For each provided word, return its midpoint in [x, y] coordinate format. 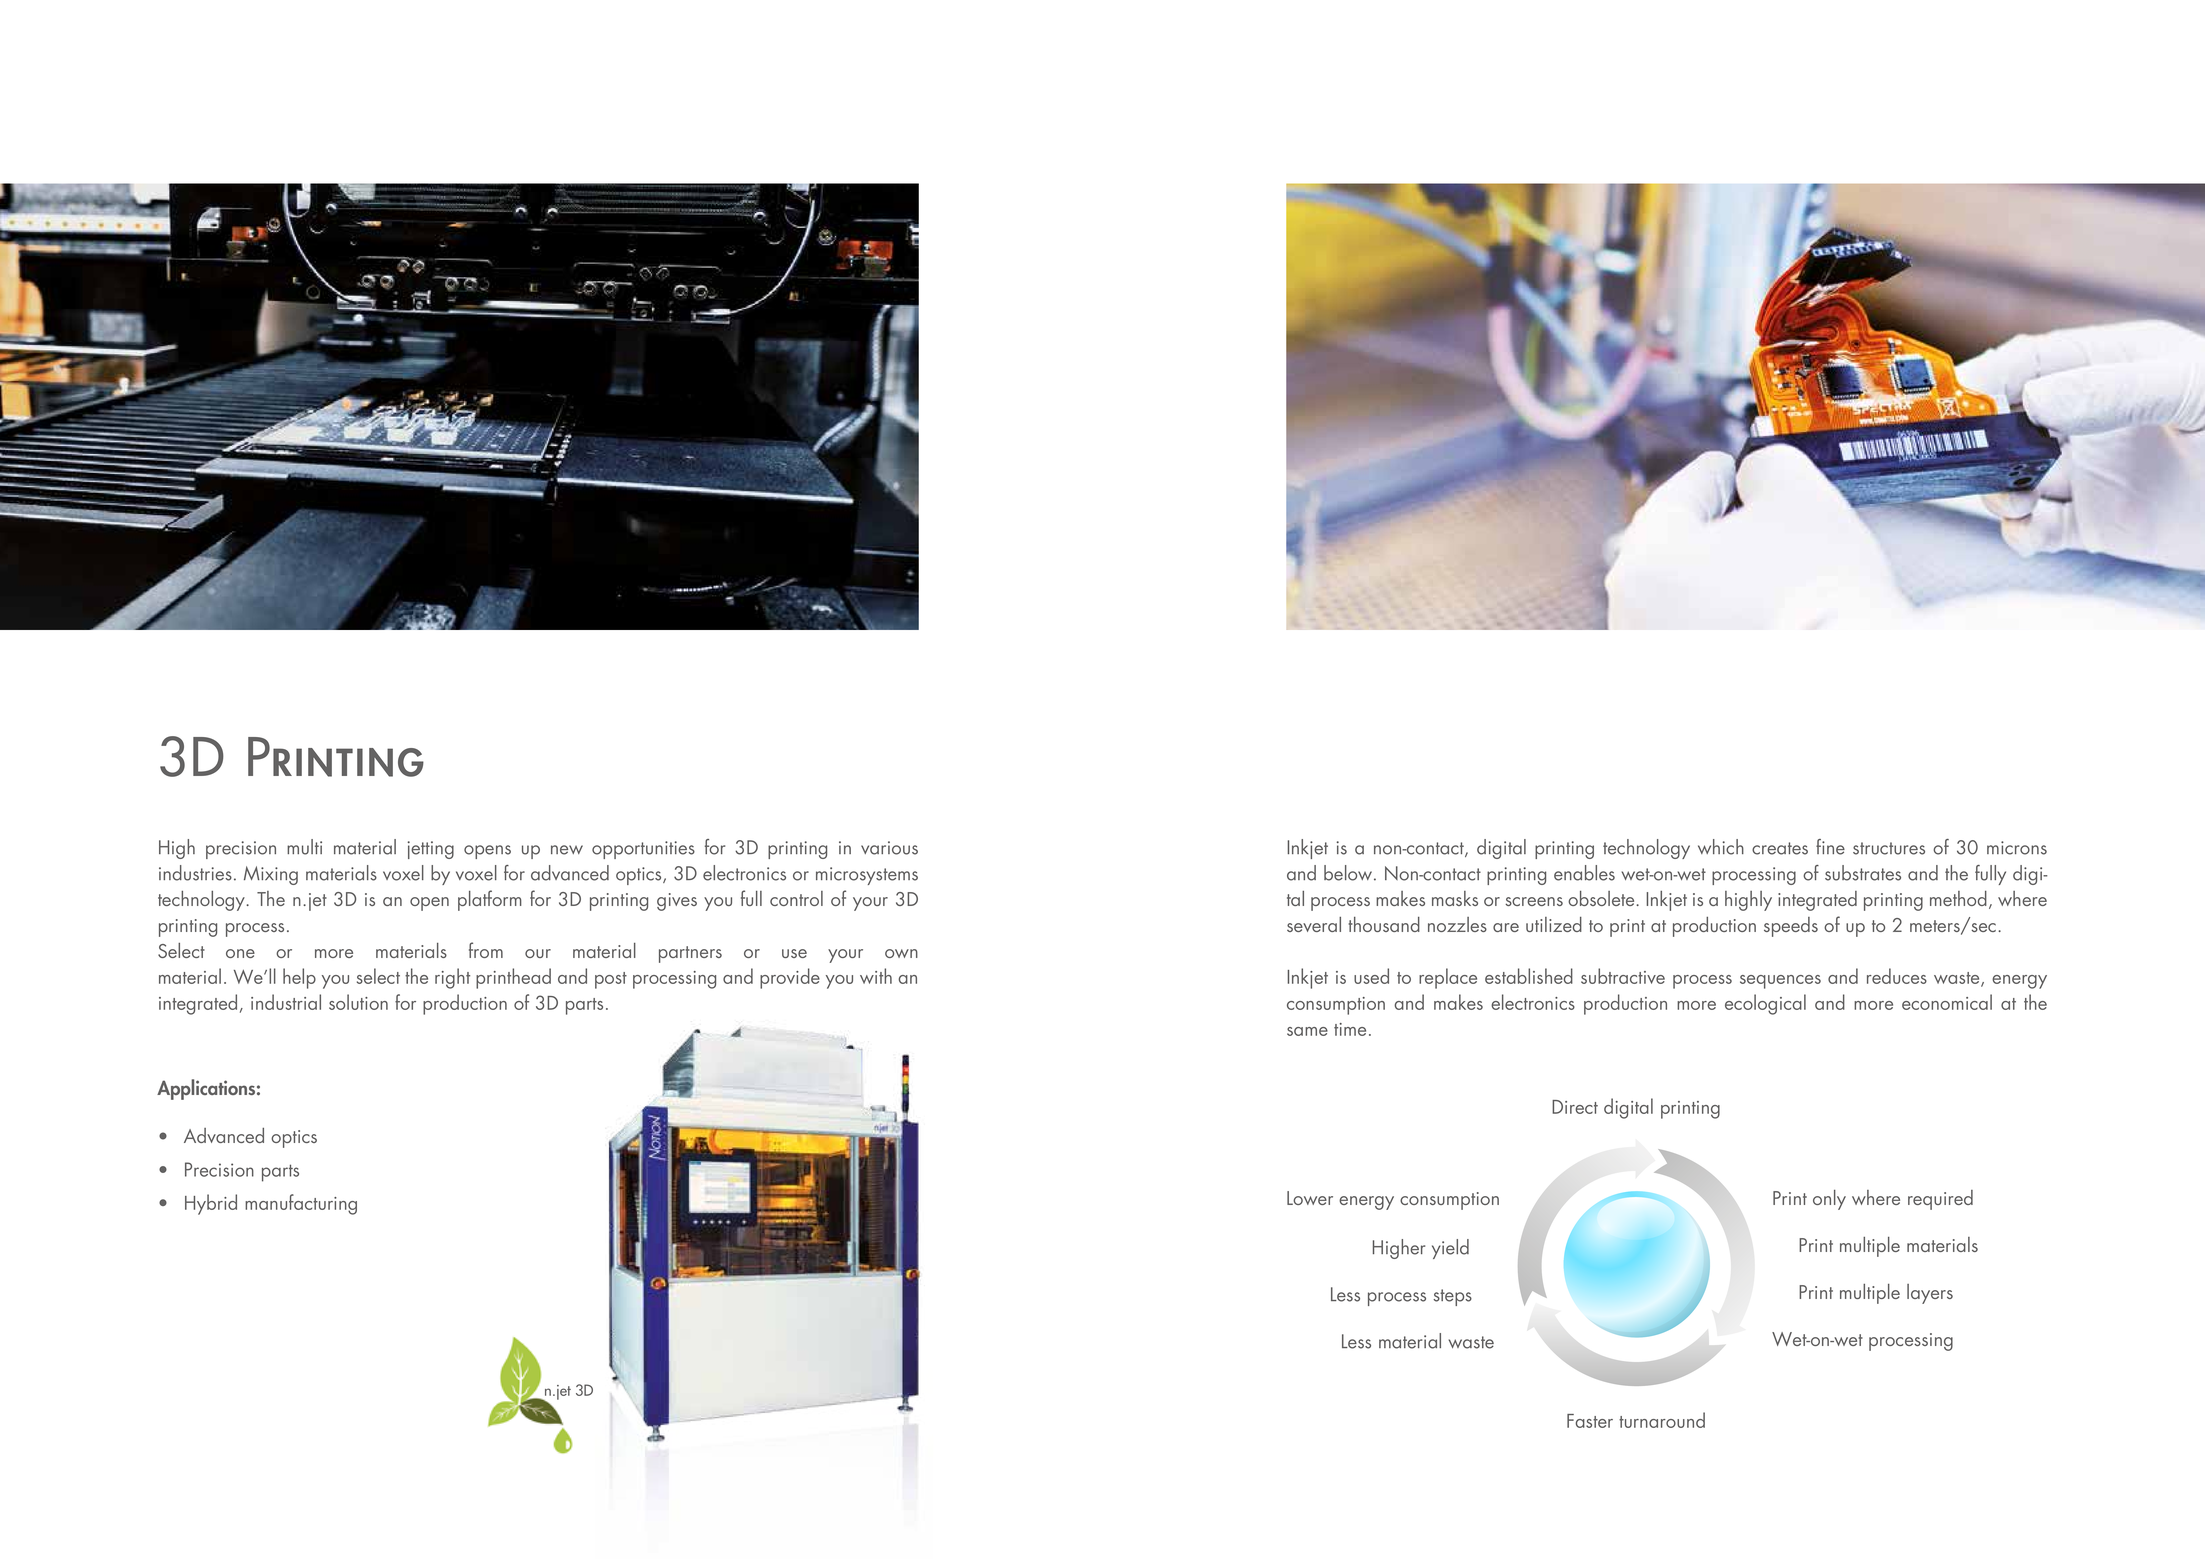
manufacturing [301, 1204]
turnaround [1662, 1420]
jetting [431, 850]
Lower [1310, 1198]
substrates [1863, 873]
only [1829, 1200]
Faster [1590, 1421]
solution [358, 1002]
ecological [1765, 1004]
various [889, 848]
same [1307, 1031]
